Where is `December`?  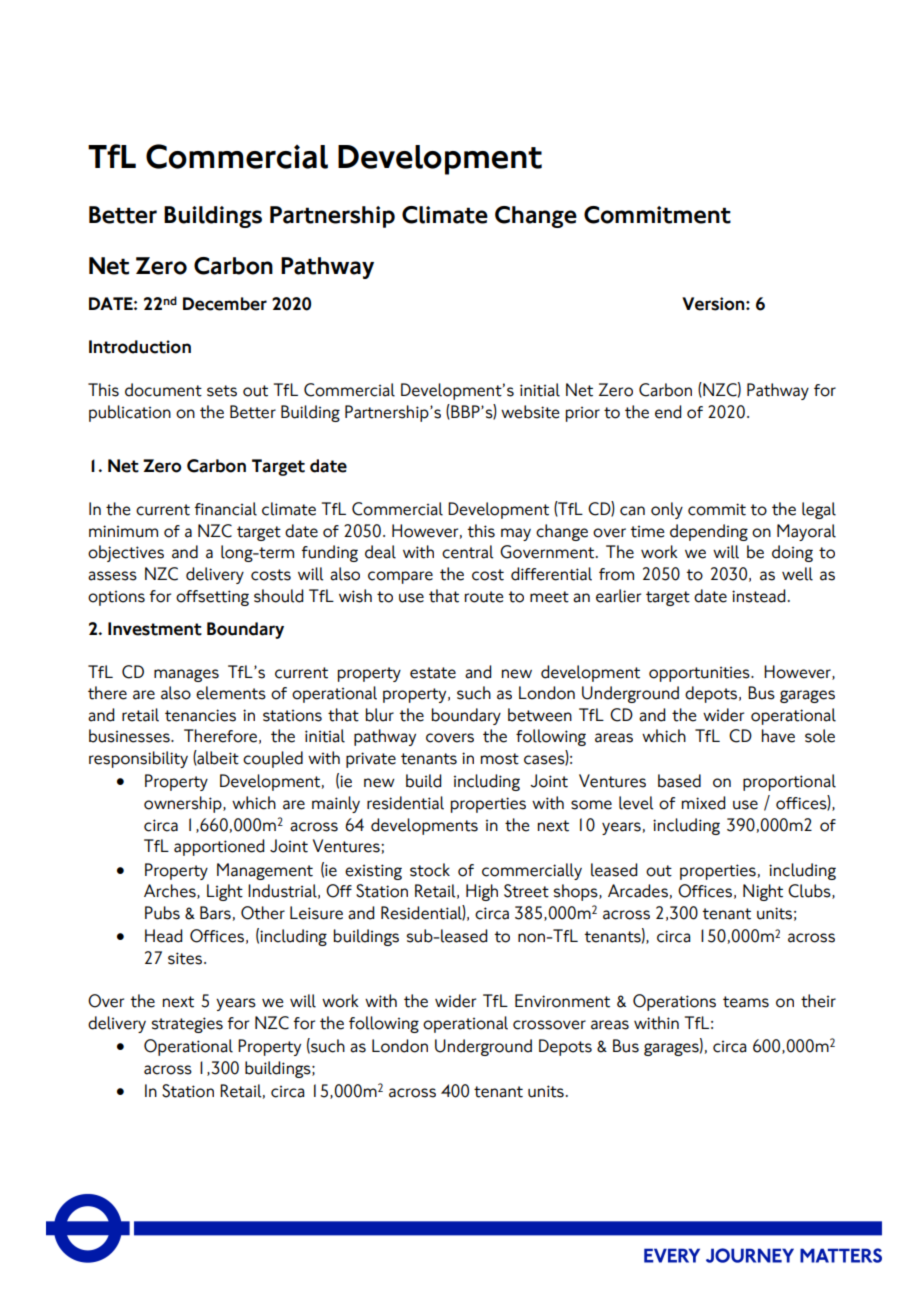 December is located at coordinates (225, 304).
